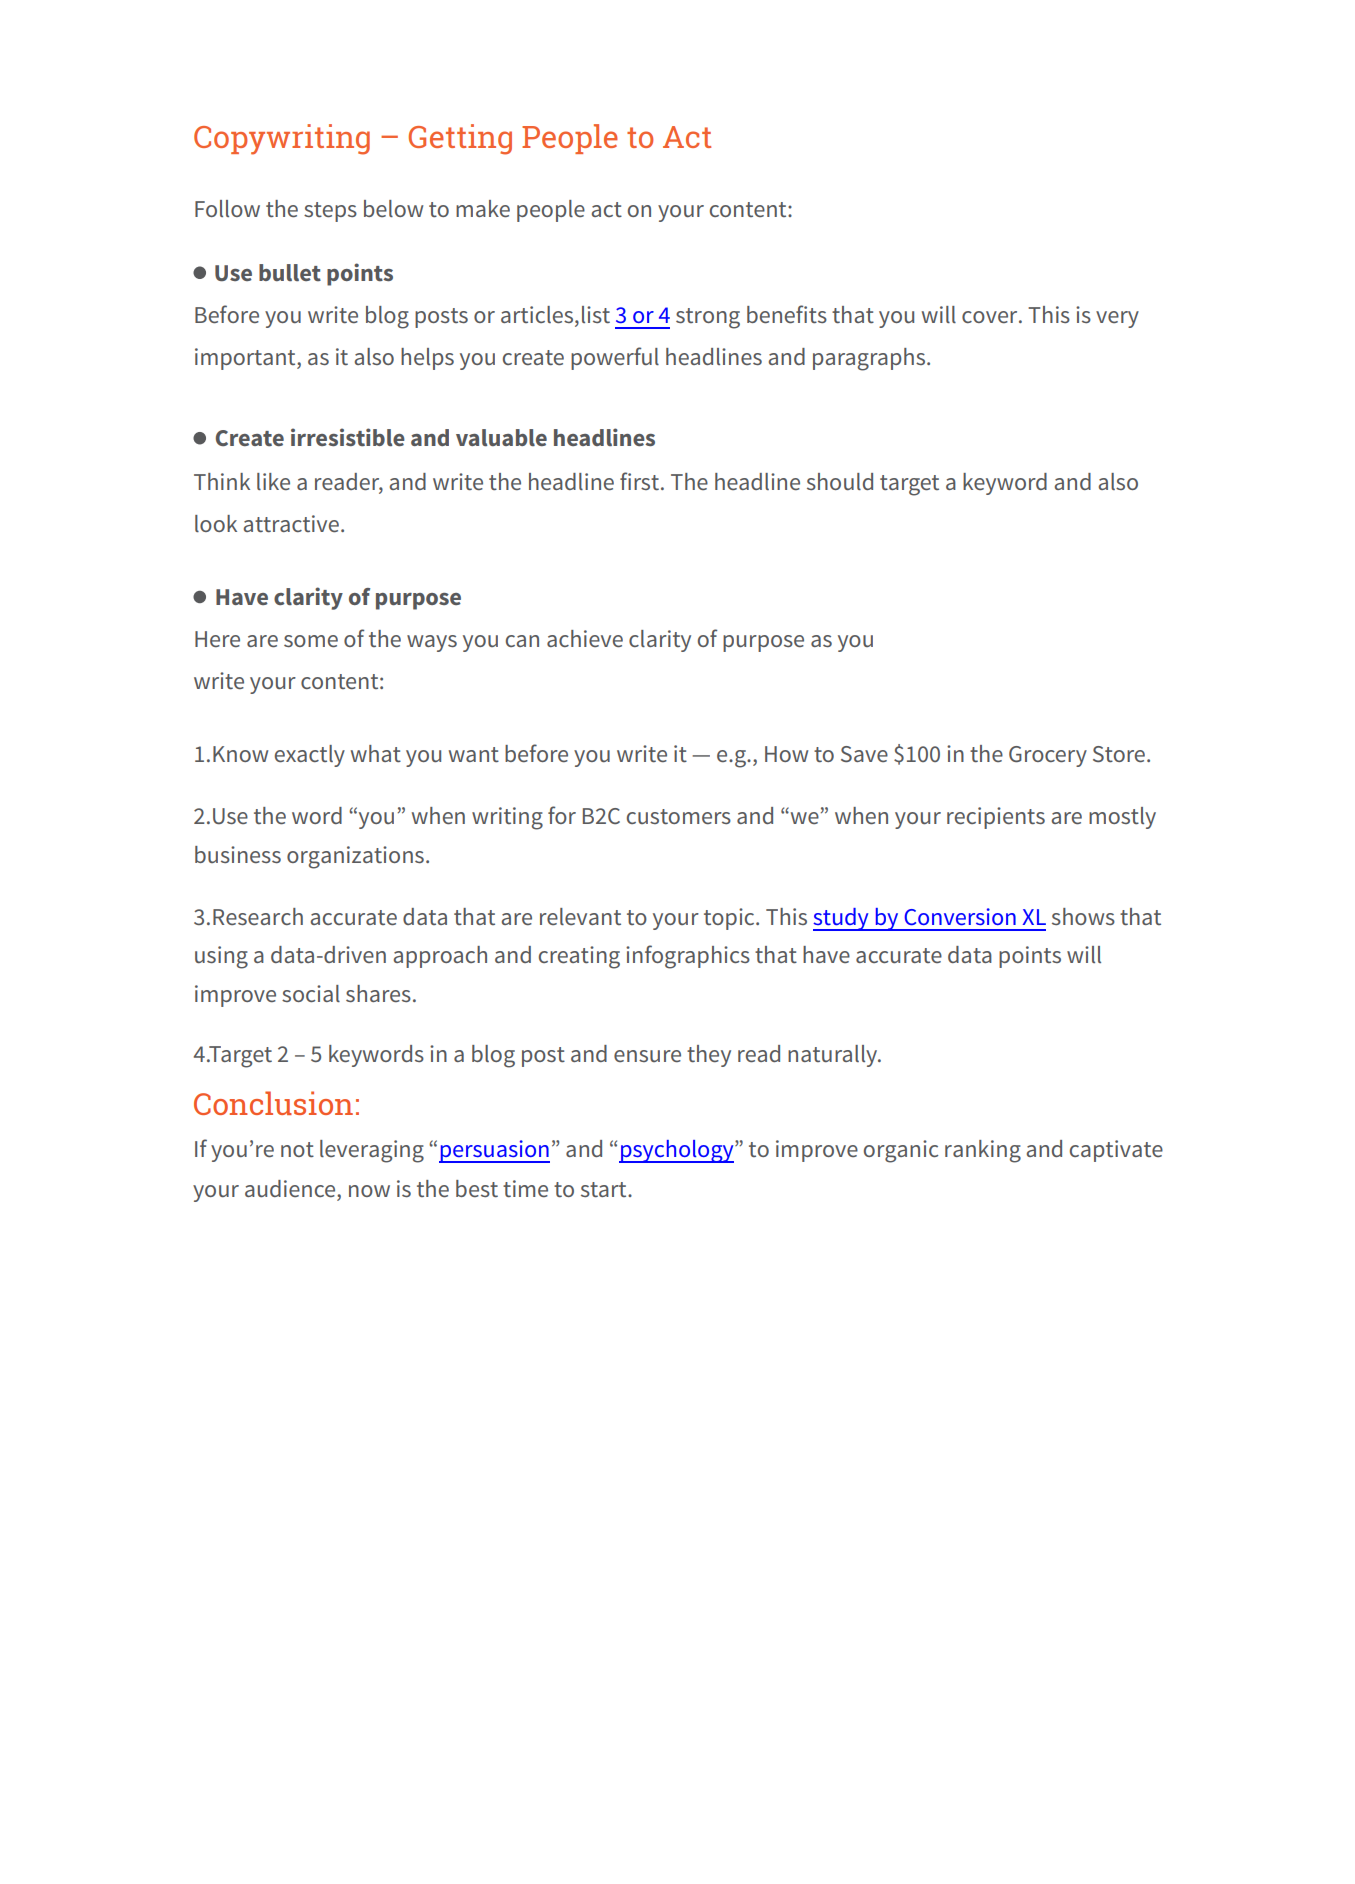 Image resolution: width=1355 pixels, height=1884 pixels. What do you see at coordinates (960, 917) in the screenshot?
I see `Conversion` at bounding box center [960, 917].
